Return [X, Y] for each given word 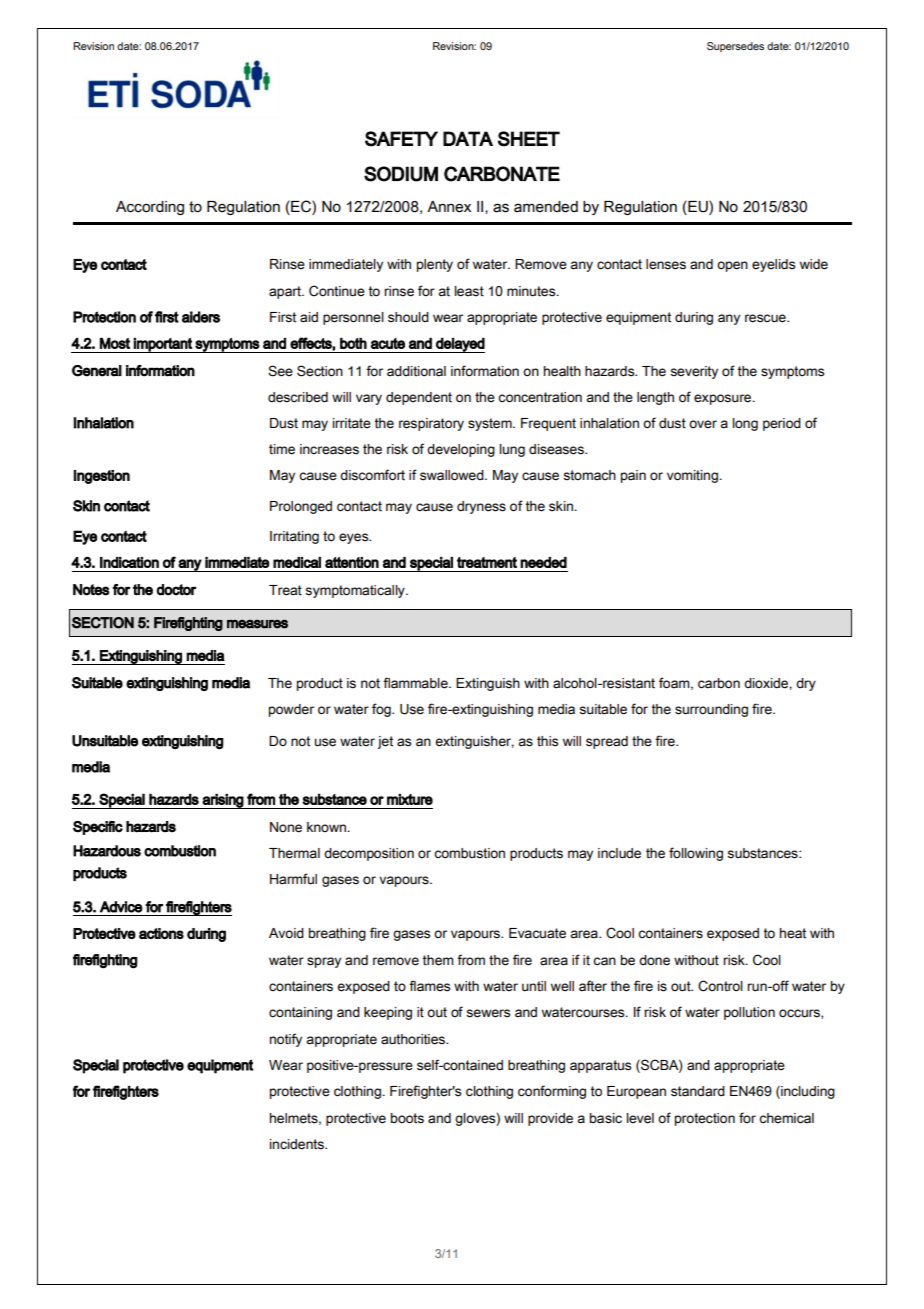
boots [407, 1118]
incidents [298, 1144]
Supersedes [735, 47]
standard [698, 1091]
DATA [468, 138]
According [150, 208]
